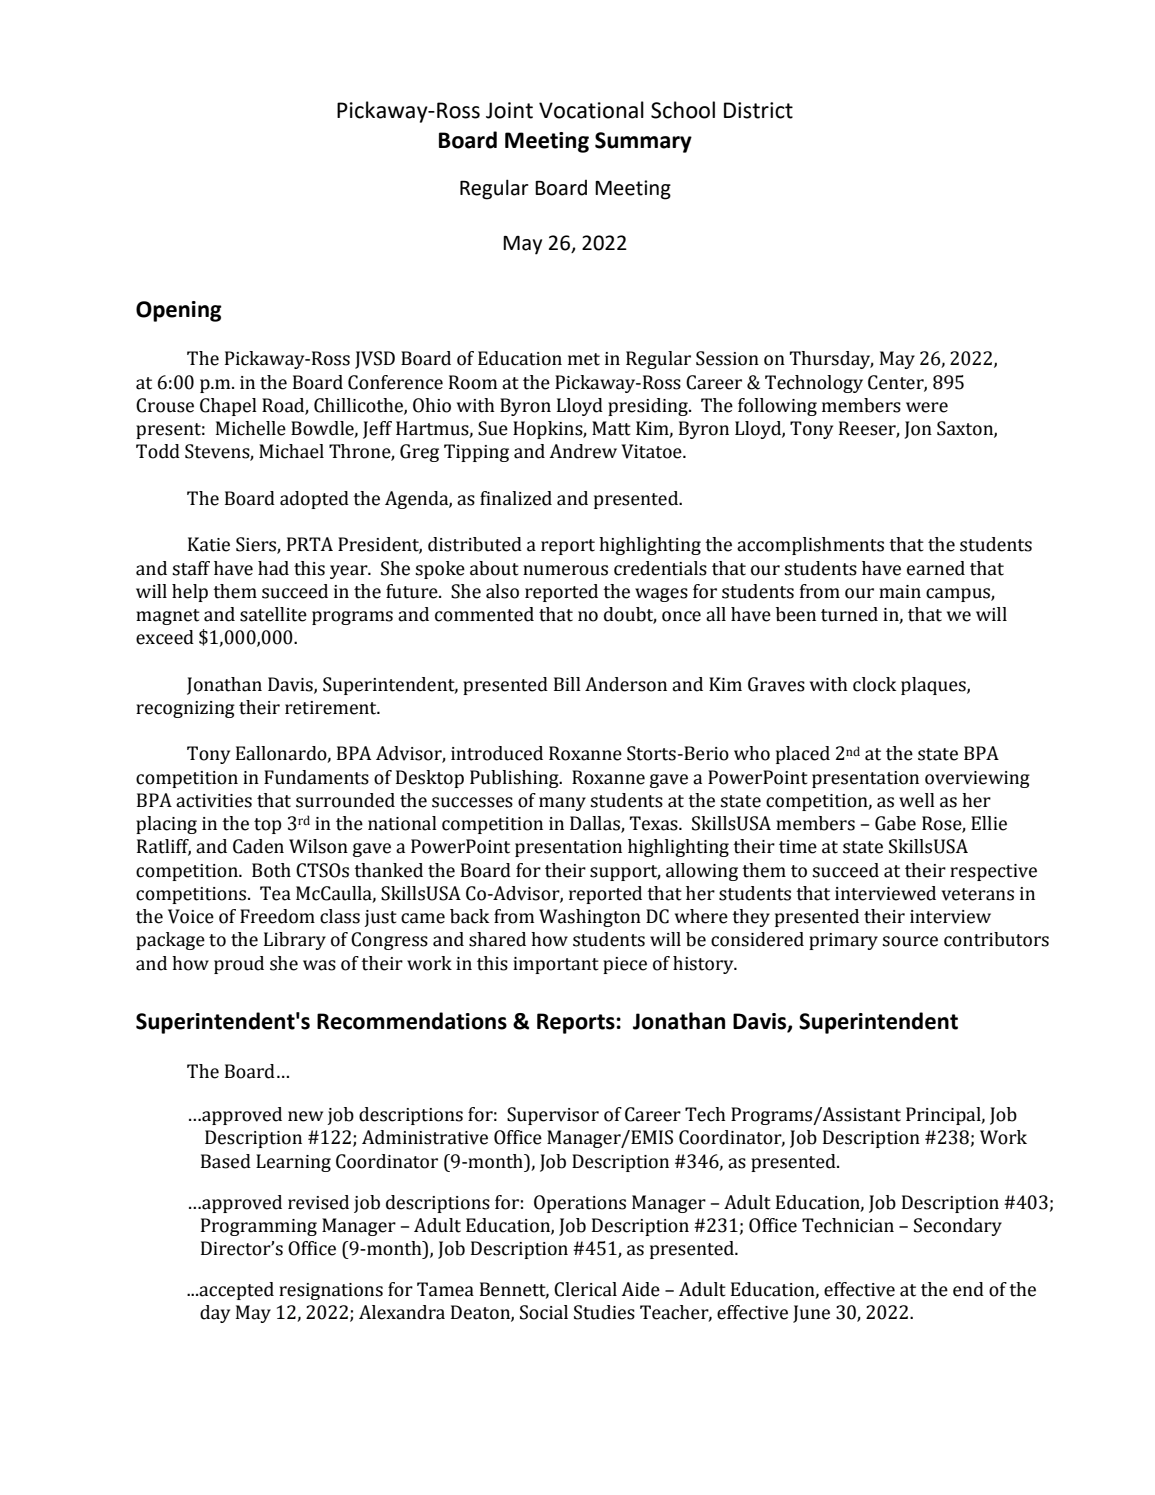 Image resolution: width=1155 pixels, height=1495 pixels. What do you see at coordinates (567, 684) in the screenshot?
I see `Bill` at bounding box center [567, 684].
